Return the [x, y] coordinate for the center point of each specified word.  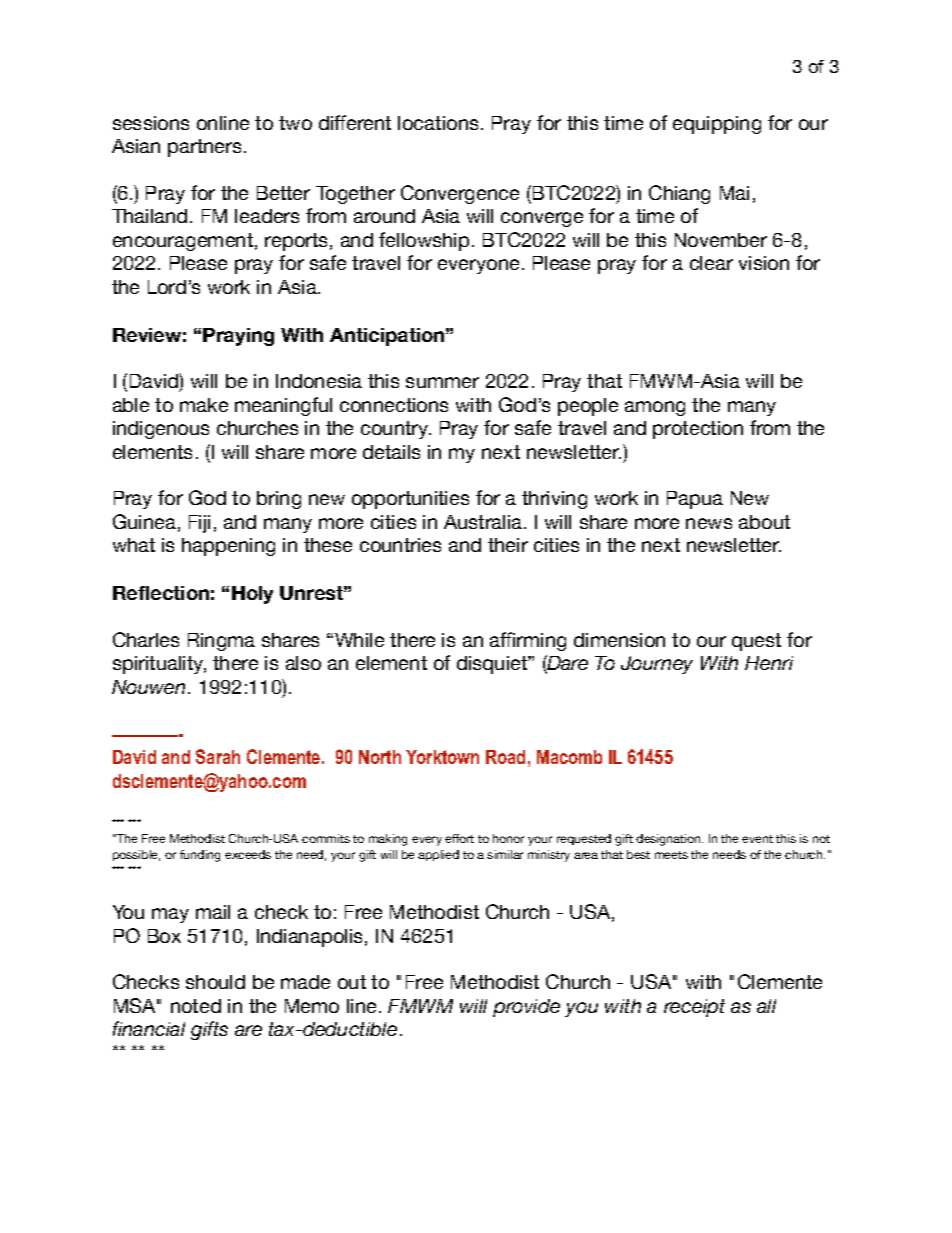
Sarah [218, 756]
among [655, 408]
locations [438, 123]
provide [526, 1008]
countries [400, 545]
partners [204, 148]
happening [228, 547]
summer [442, 382]
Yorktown [442, 757]
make [204, 405]
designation [669, 840]
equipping [717, 125]
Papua [695, 500]
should [215, 982]
